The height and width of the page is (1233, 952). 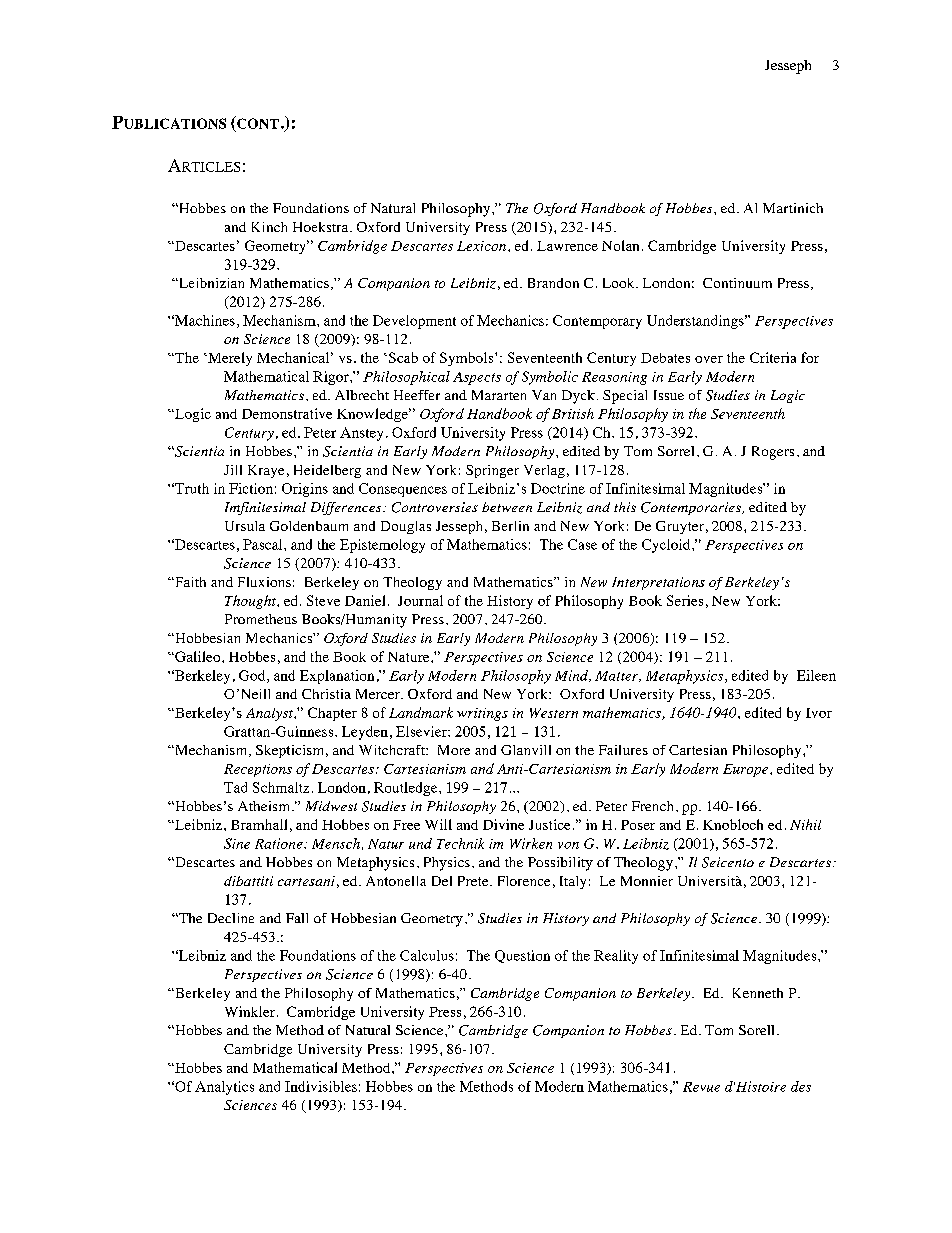 I want to click on Mind, so click(x=573, y=676).
